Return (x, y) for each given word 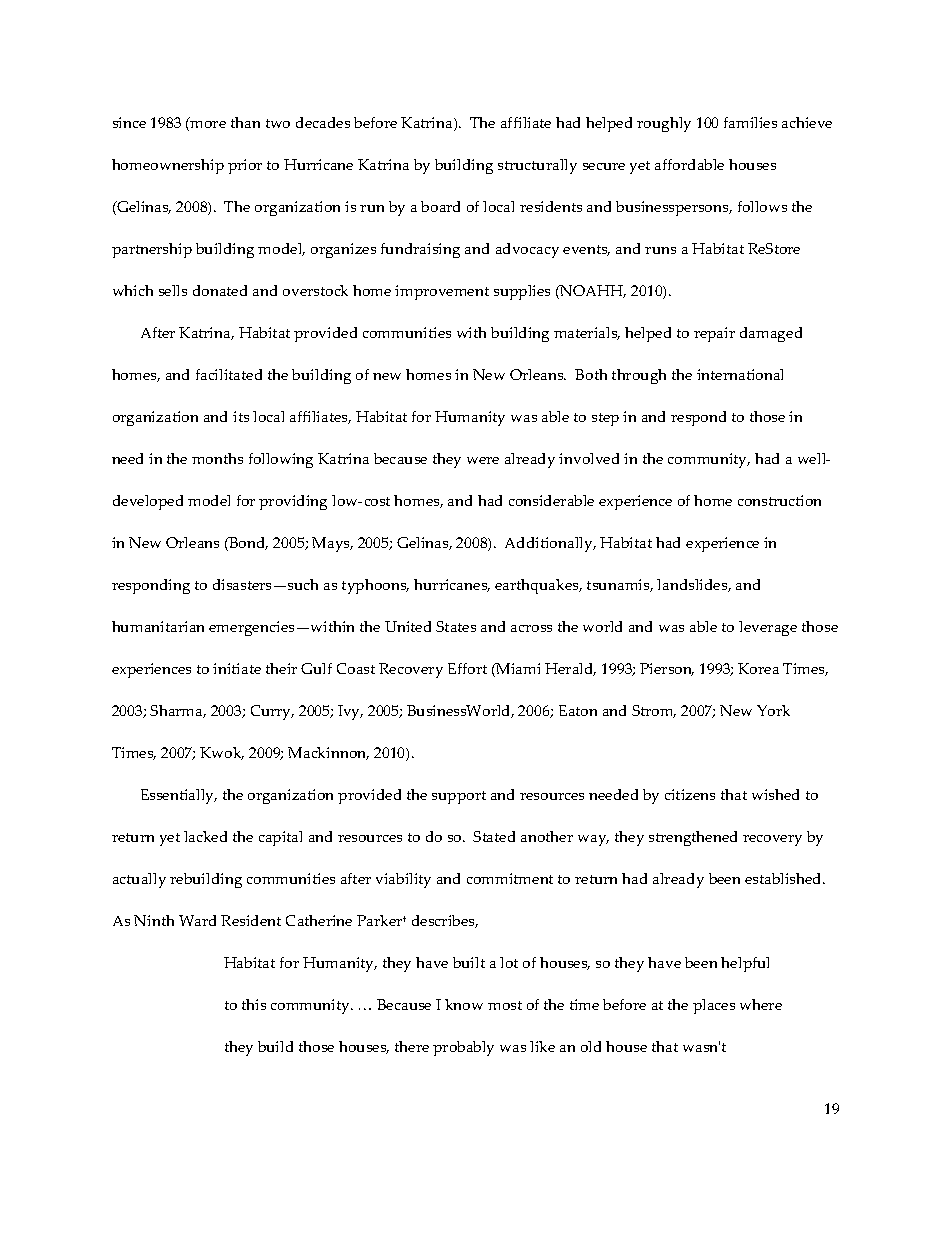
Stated (494, 836)
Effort (467, 668)
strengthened (693, 838)
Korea (758, 668)
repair (714, 334)
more (208, 124)
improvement (442, 292)
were (483, 460)
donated (220, 290)
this (254, 1004)
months (217, 458)
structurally (537, 166)
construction (779, 500)
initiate (237, 668)
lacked (205, 836)
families (750, 122)
